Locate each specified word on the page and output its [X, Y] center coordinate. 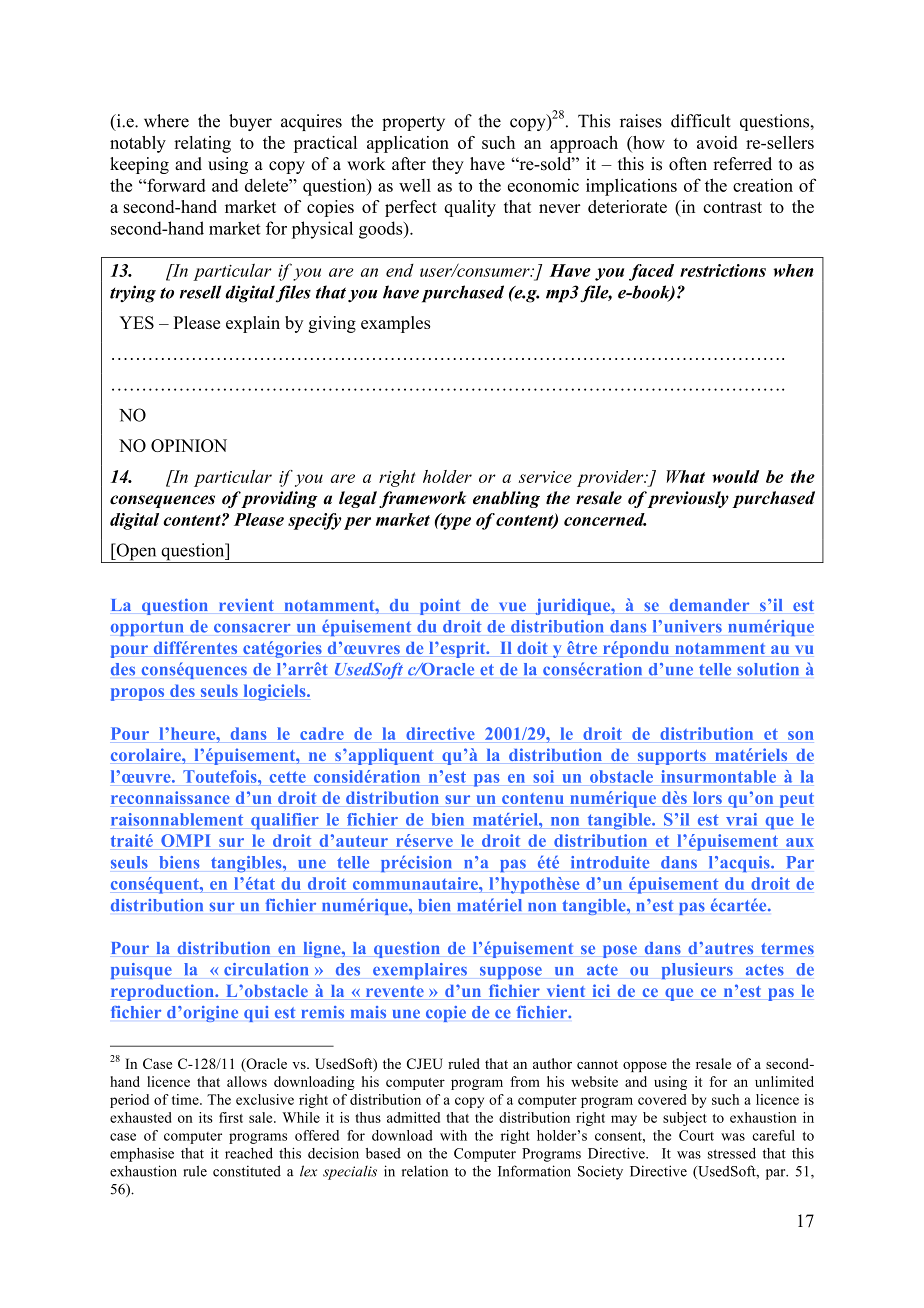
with [453, 1135]
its [206, 1117]
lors [707, 797]
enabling [506, 499]
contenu [533, 798]
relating [202, 144]
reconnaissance [170, 797]
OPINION [189, 445]
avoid [717, 142]
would [735, 476]
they [448, 165]
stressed [732, 1153]
